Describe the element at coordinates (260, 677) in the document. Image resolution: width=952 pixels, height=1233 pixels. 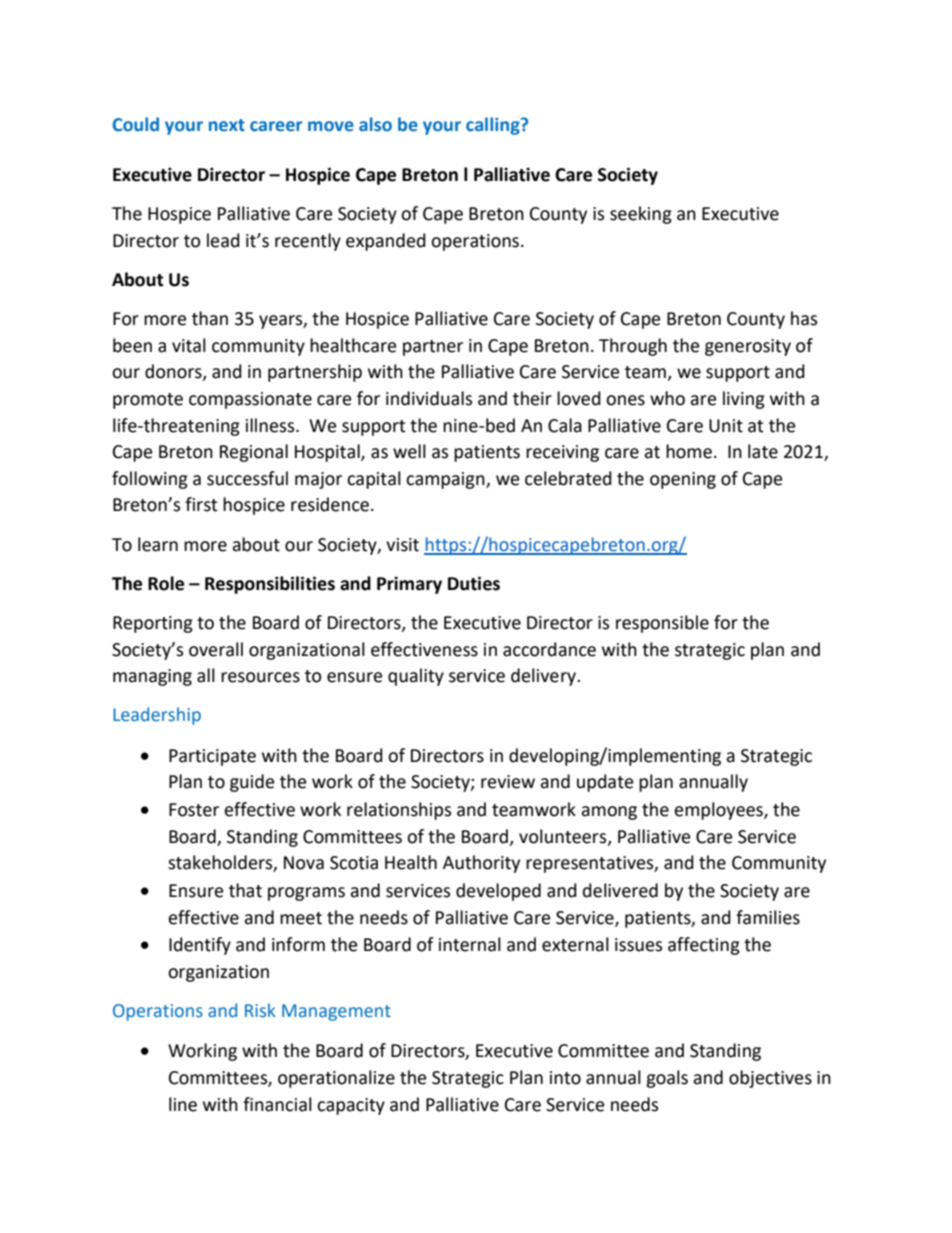
I see `resources` at that location.
